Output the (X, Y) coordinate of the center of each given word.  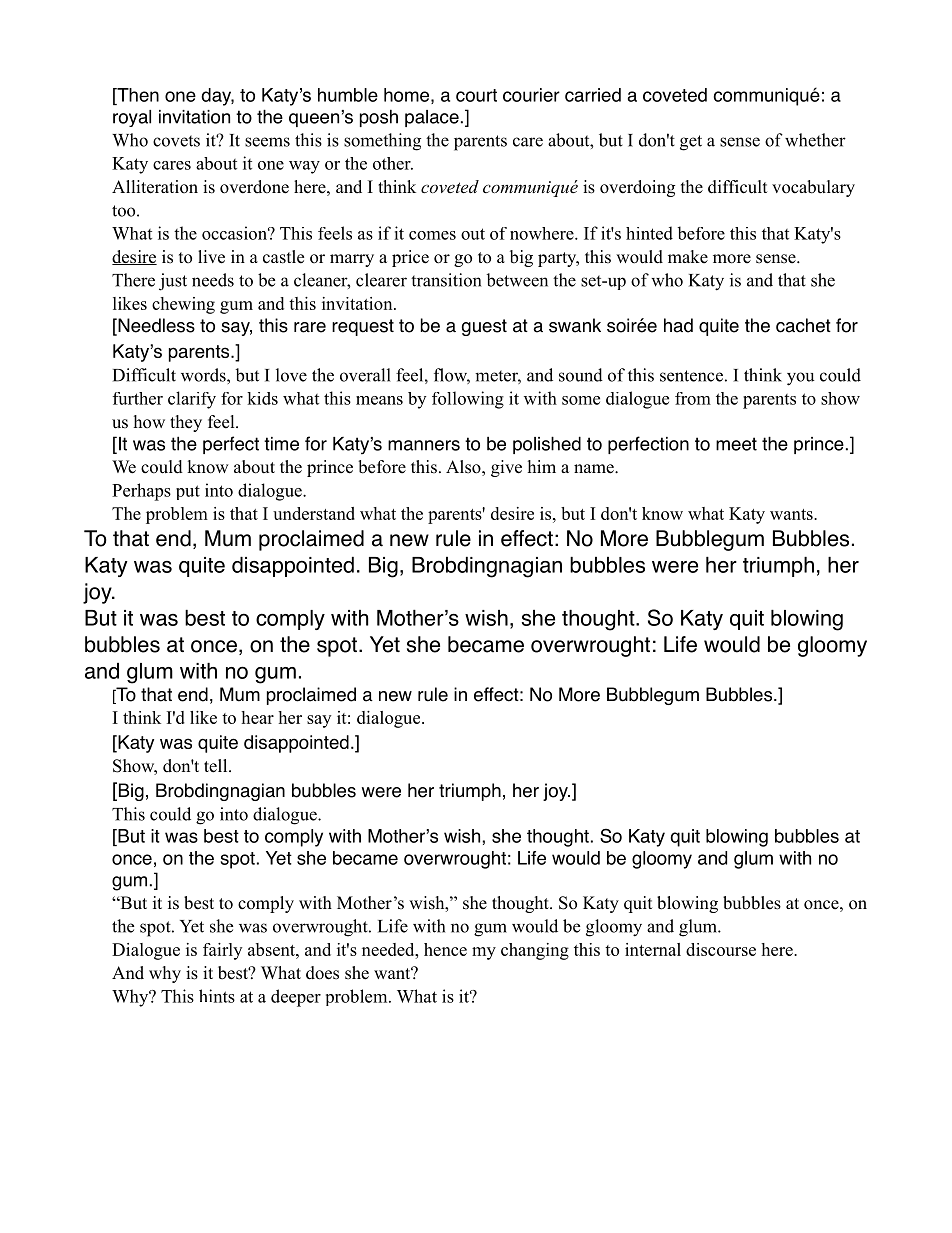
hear (257, 717)
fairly (222, 951)
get (691, 143)
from (693, 398)
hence (445, 949)
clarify (192, 400)
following (468, 400)
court (476, 95)
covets (176, 141)
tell (217, 766)
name (595, 469)
